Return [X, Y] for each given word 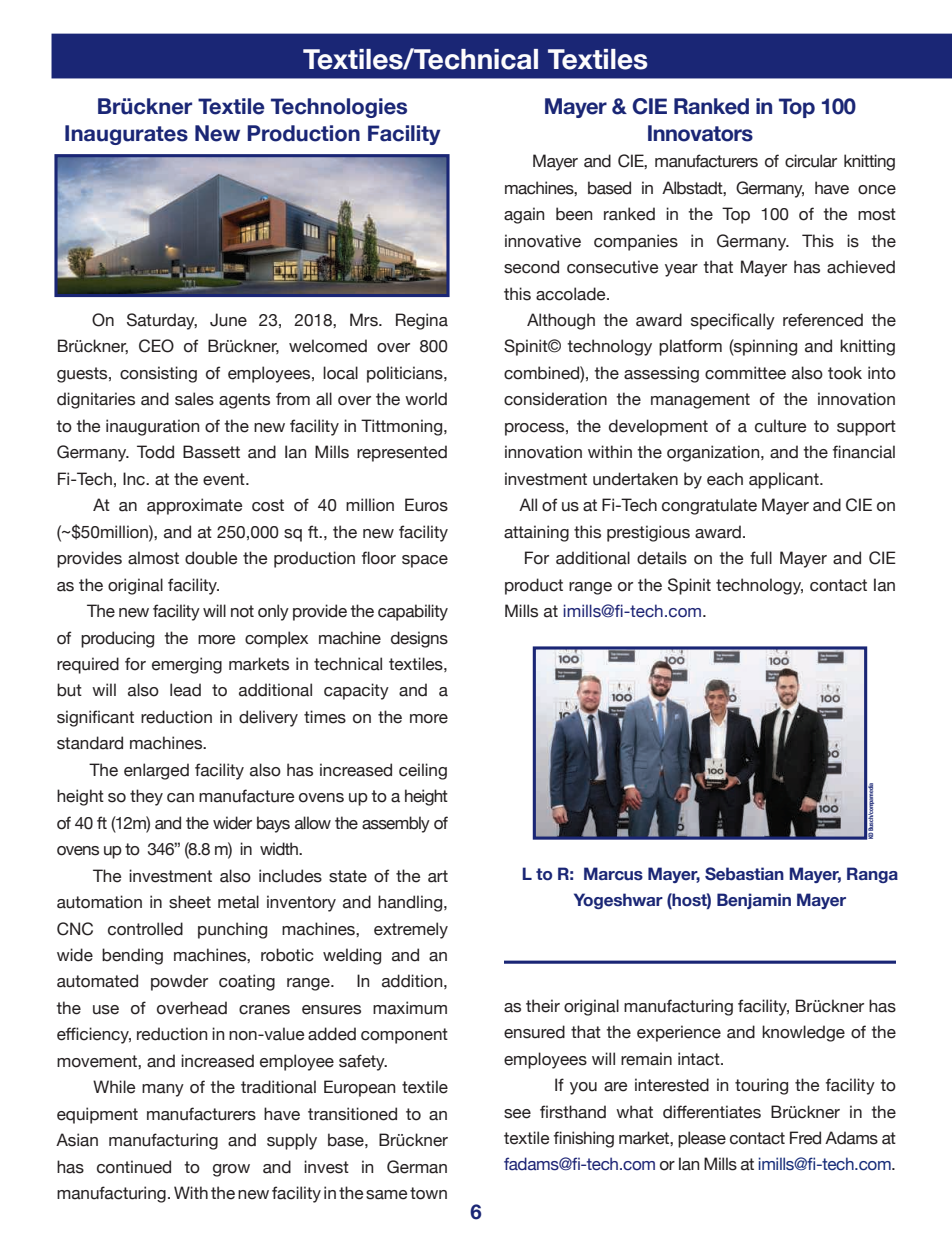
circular [811, 161]
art [438, 876]
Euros [426, 505]
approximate [194, 506]
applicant [785, 480]
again [524, 215]
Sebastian [744, 874]
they [146, 797]
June [228, 320]
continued [134, 1167]
